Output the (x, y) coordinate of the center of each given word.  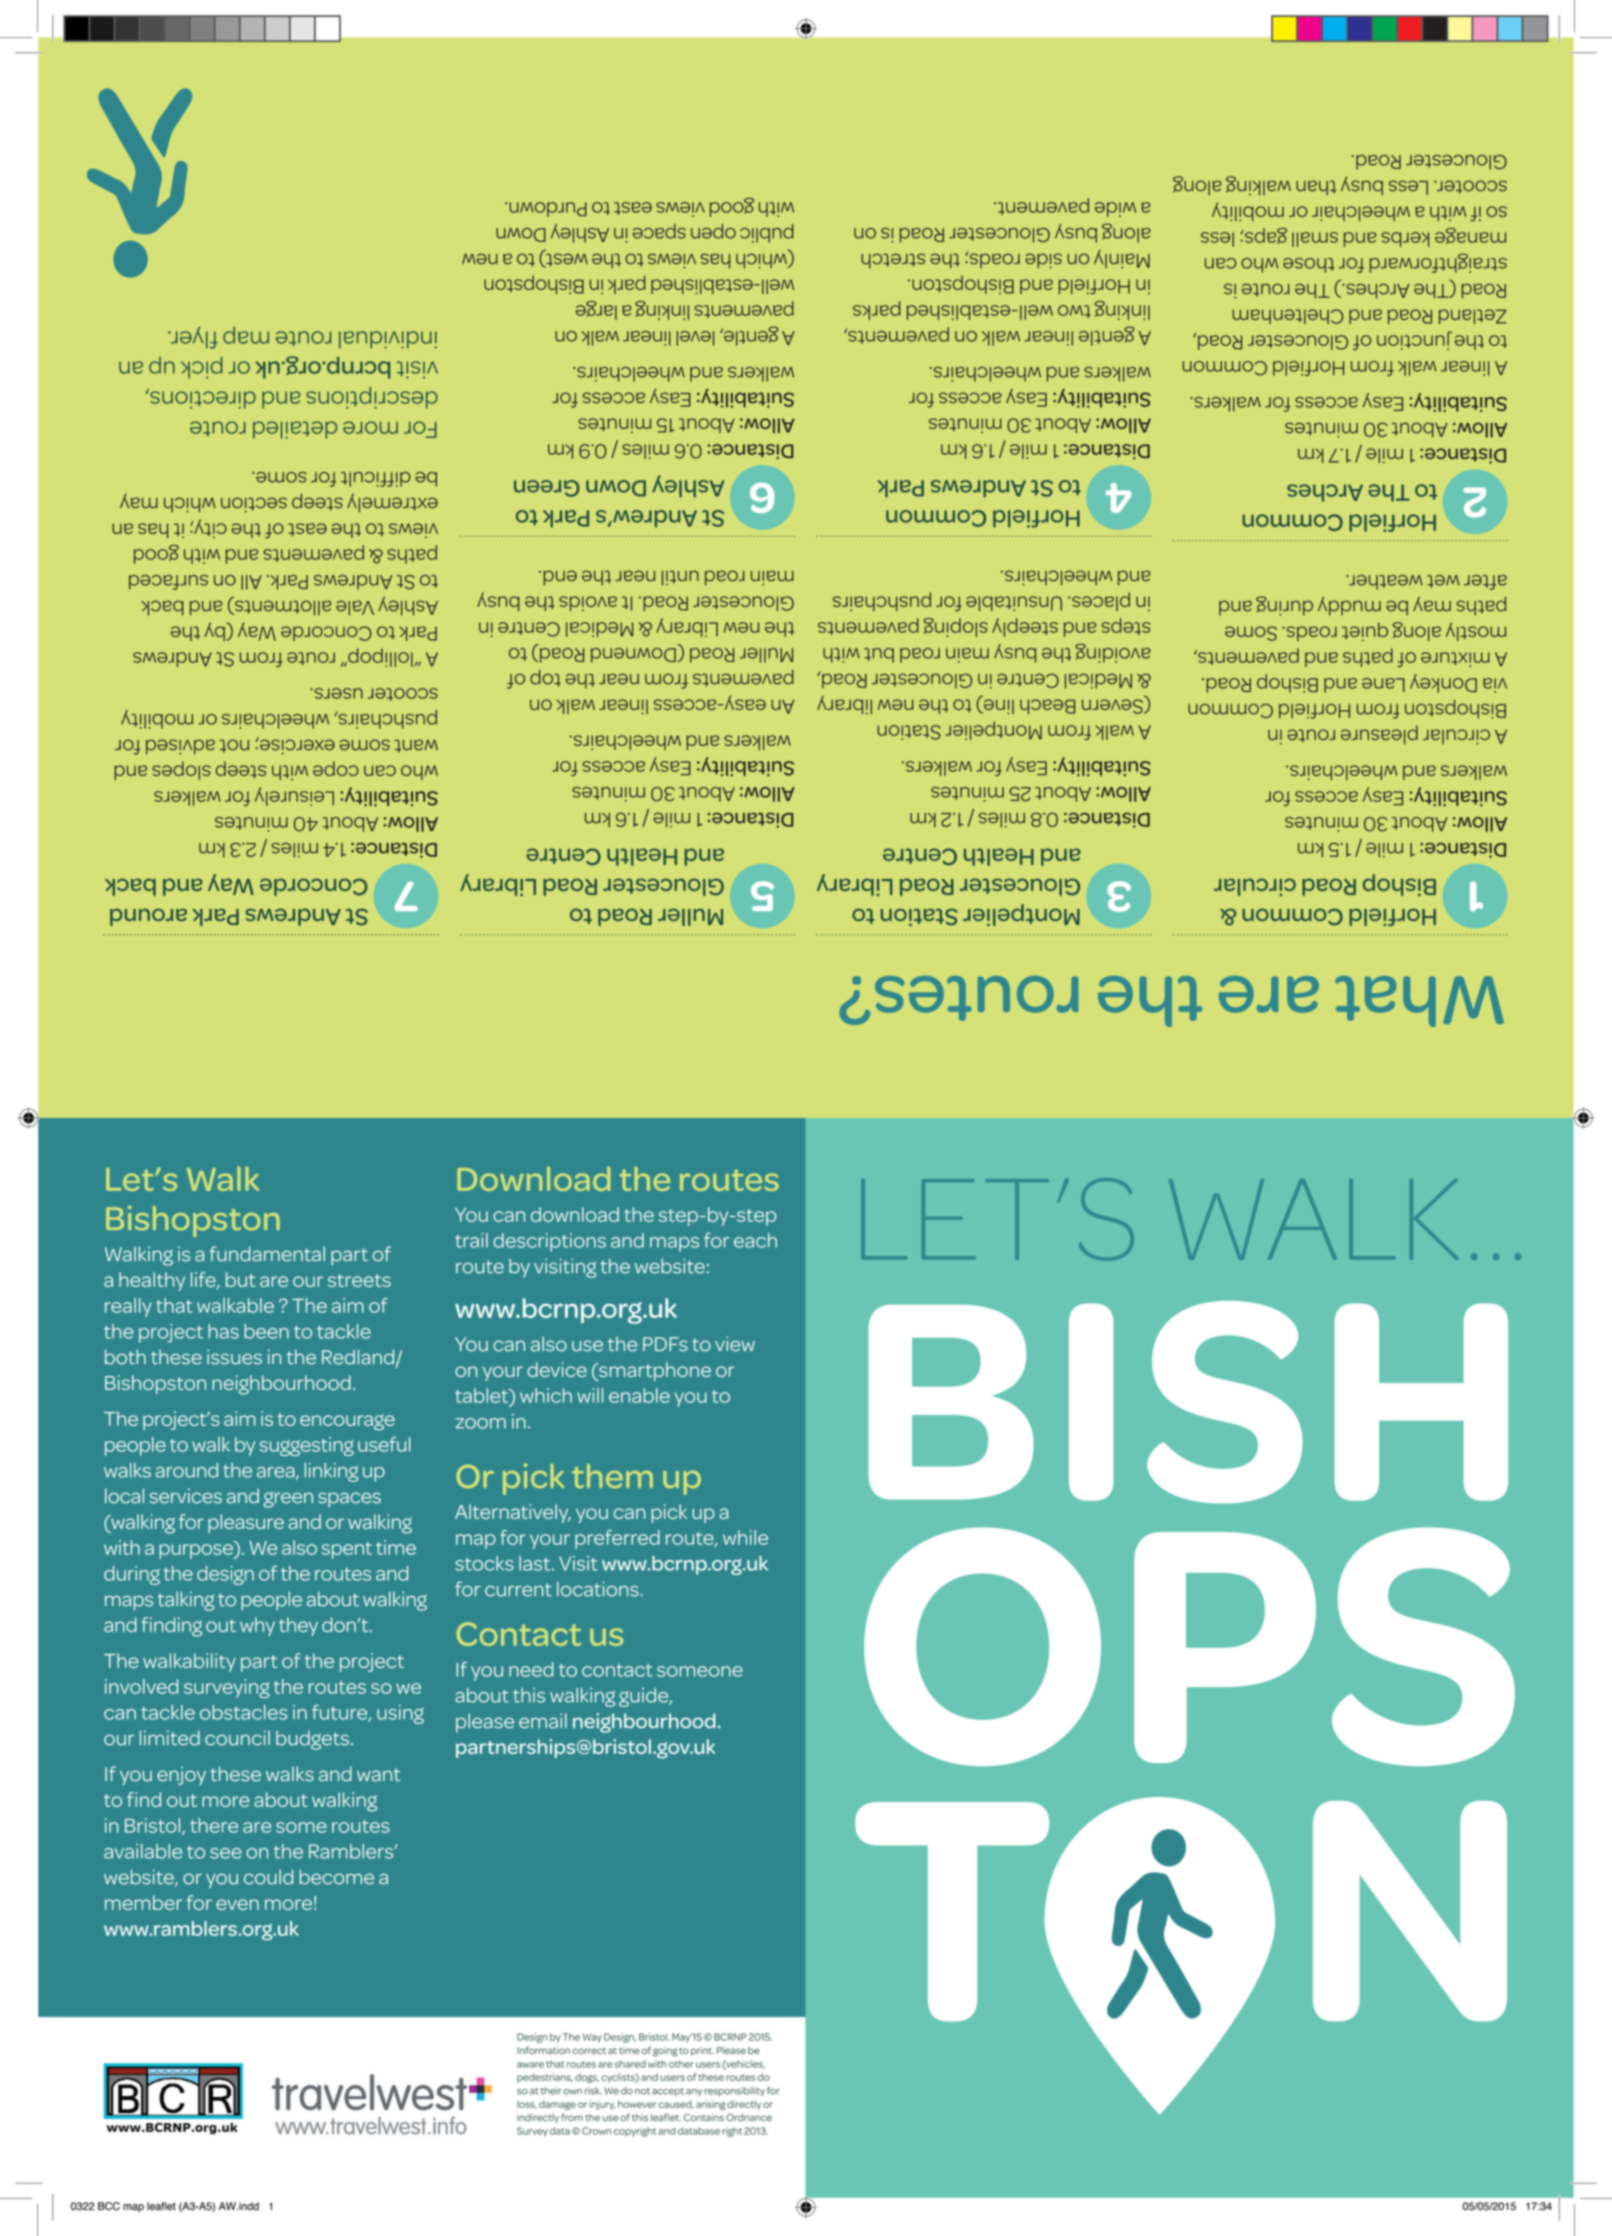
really (128, 1307)
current (518, 1590)
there (214, 1825)
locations (599, 1589)
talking (186, 1601)
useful (384, 1444)
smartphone (654, 1371)
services (185, 1496)
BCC (109, 2206)
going (665, 2052)
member (143, 1902)
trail (471, 1240)
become (336, 1877)
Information (543, 2050)
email (543, 1721)
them (612, 1476)
